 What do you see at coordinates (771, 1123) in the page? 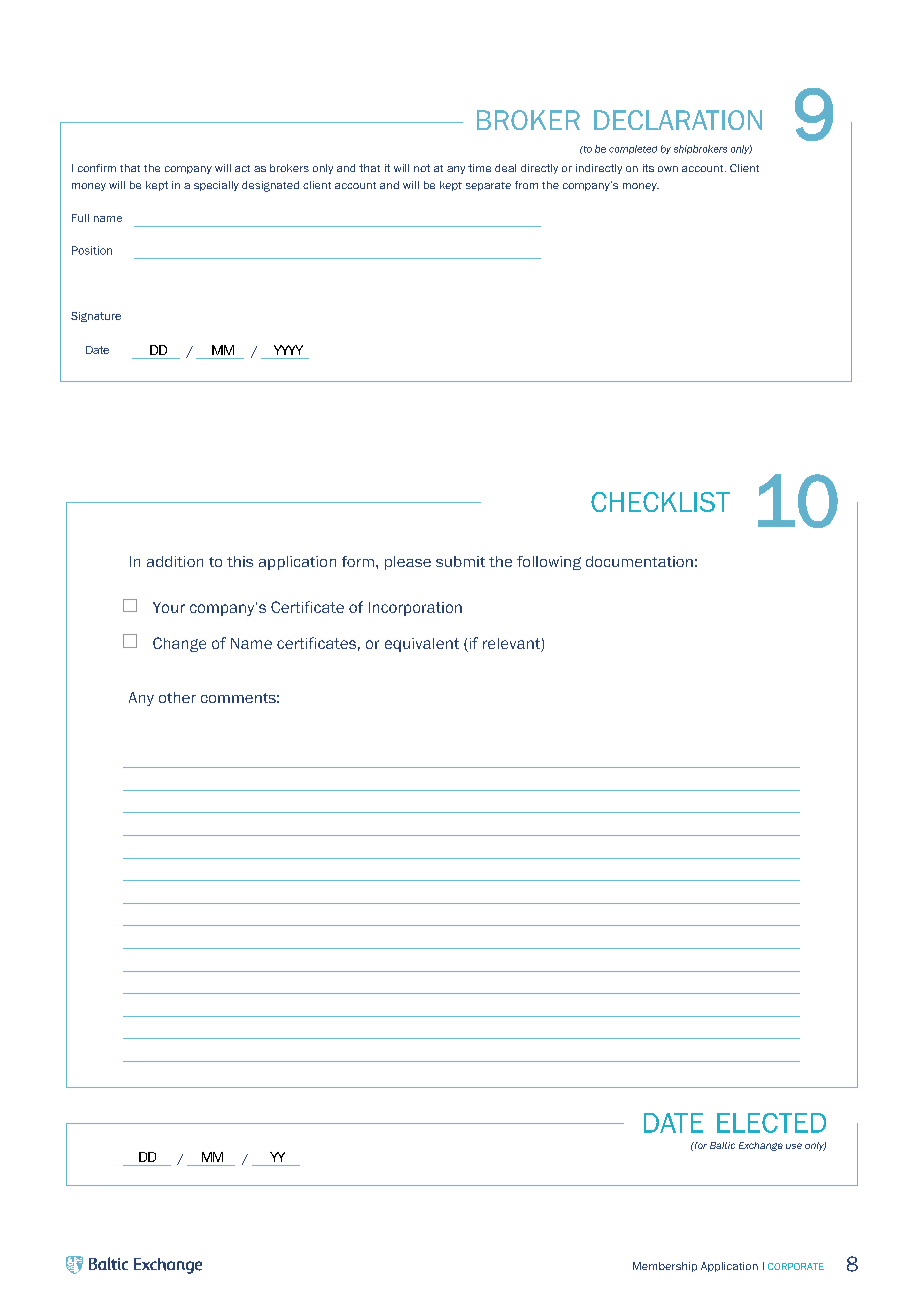
I see `ELECTED` at bounding box center [771, 1123].
